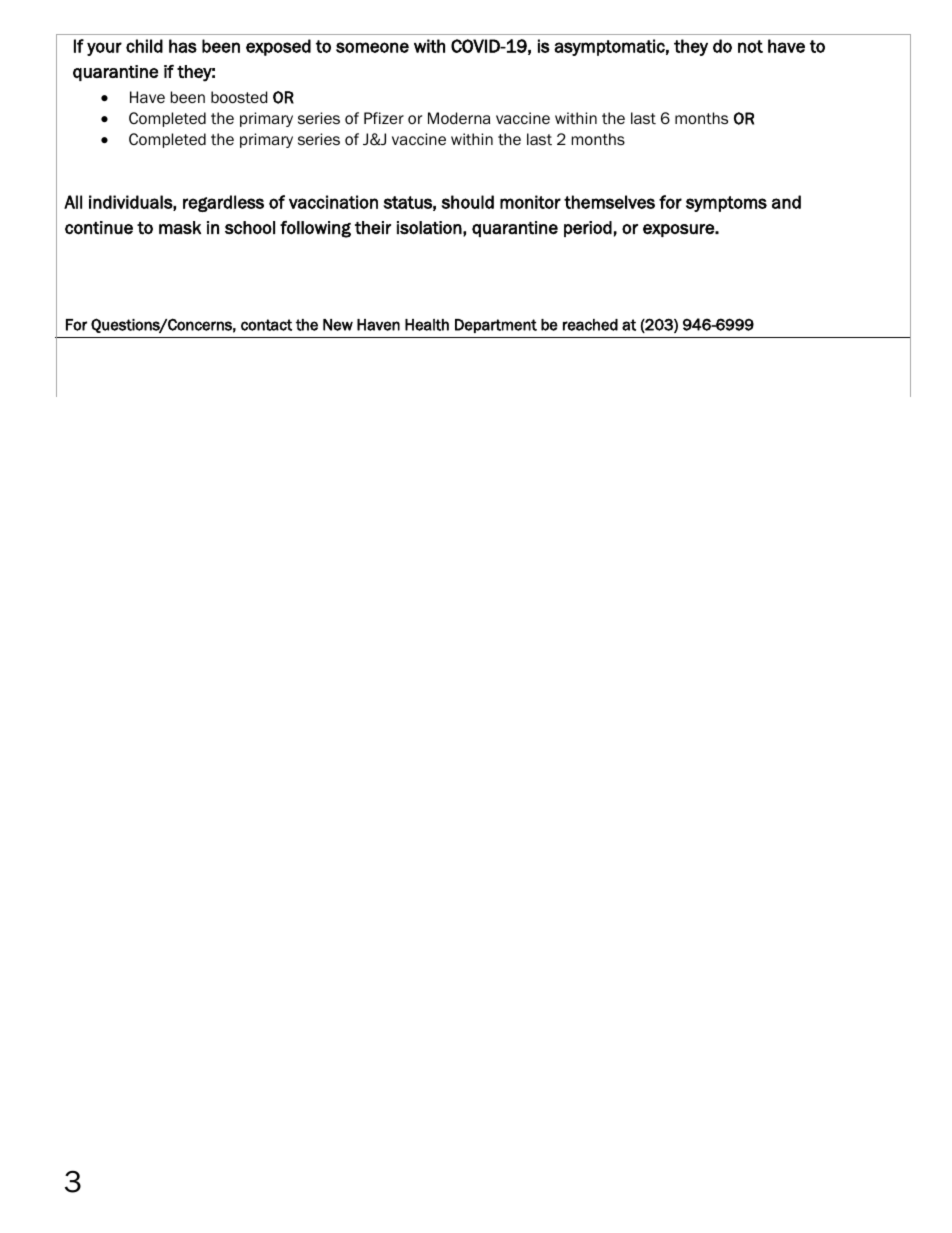 The height and width of the screenshot is (1233, 952). What do you see at coordinates (588, 229) in the screenshot?
I see `period` at bounding box center [588, 229].
